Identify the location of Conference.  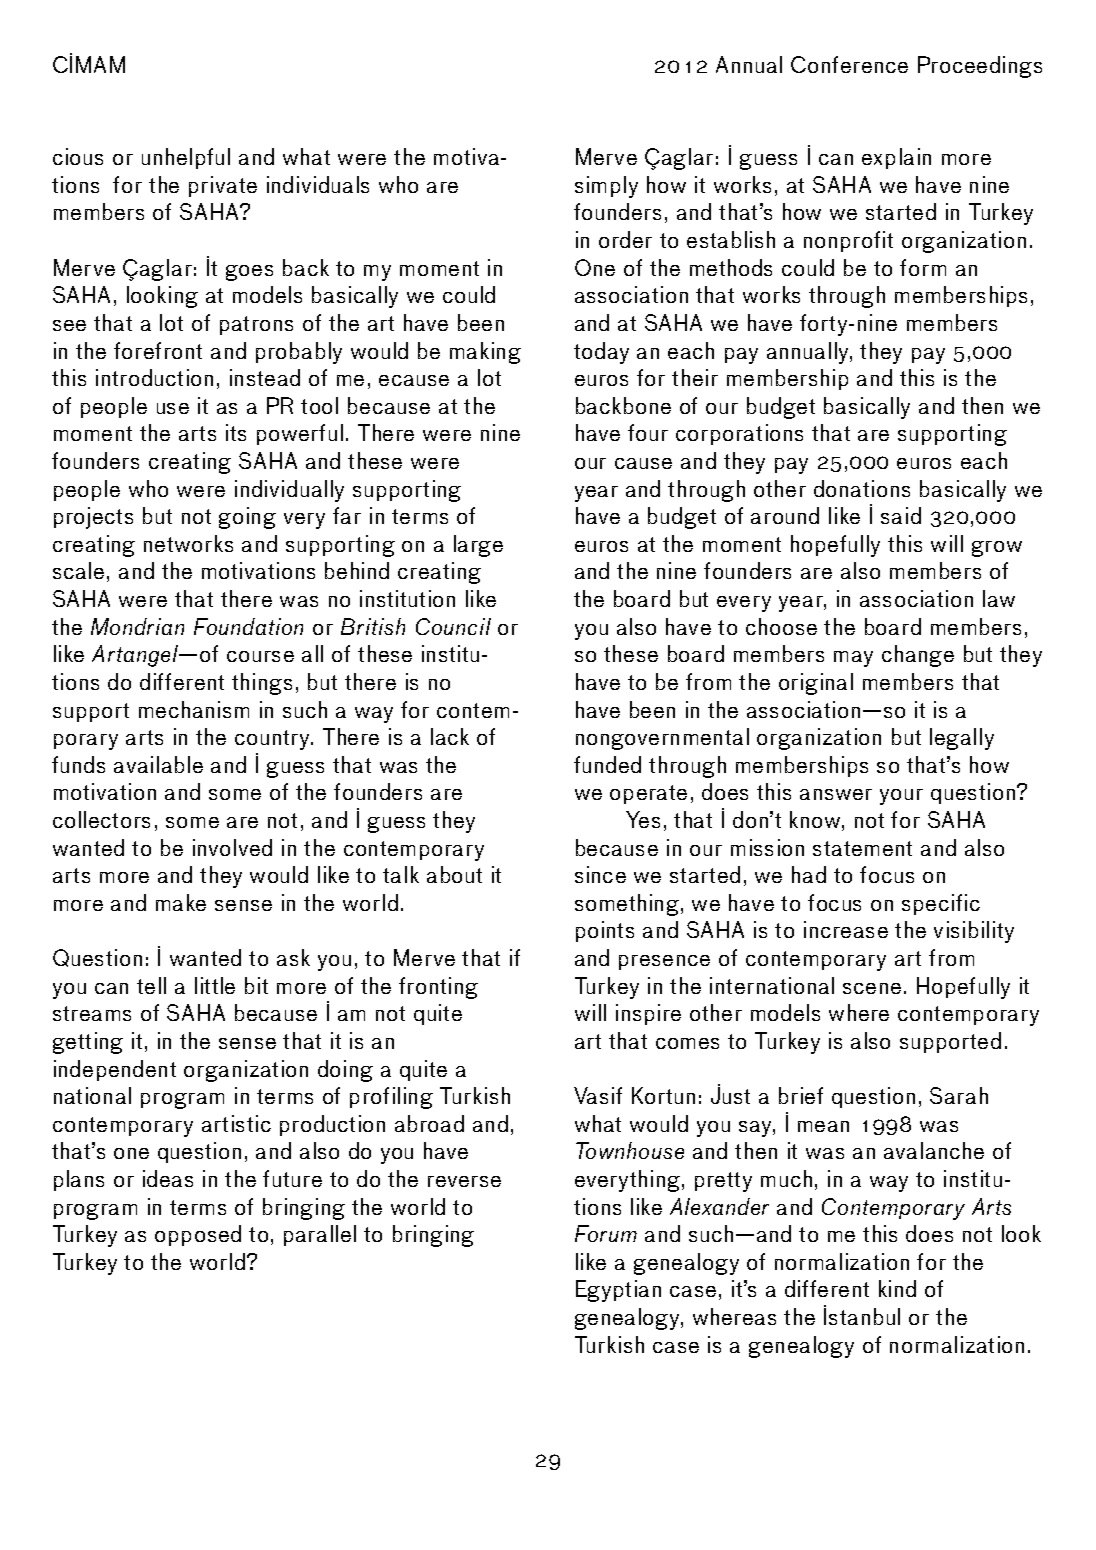
(849, 64).
